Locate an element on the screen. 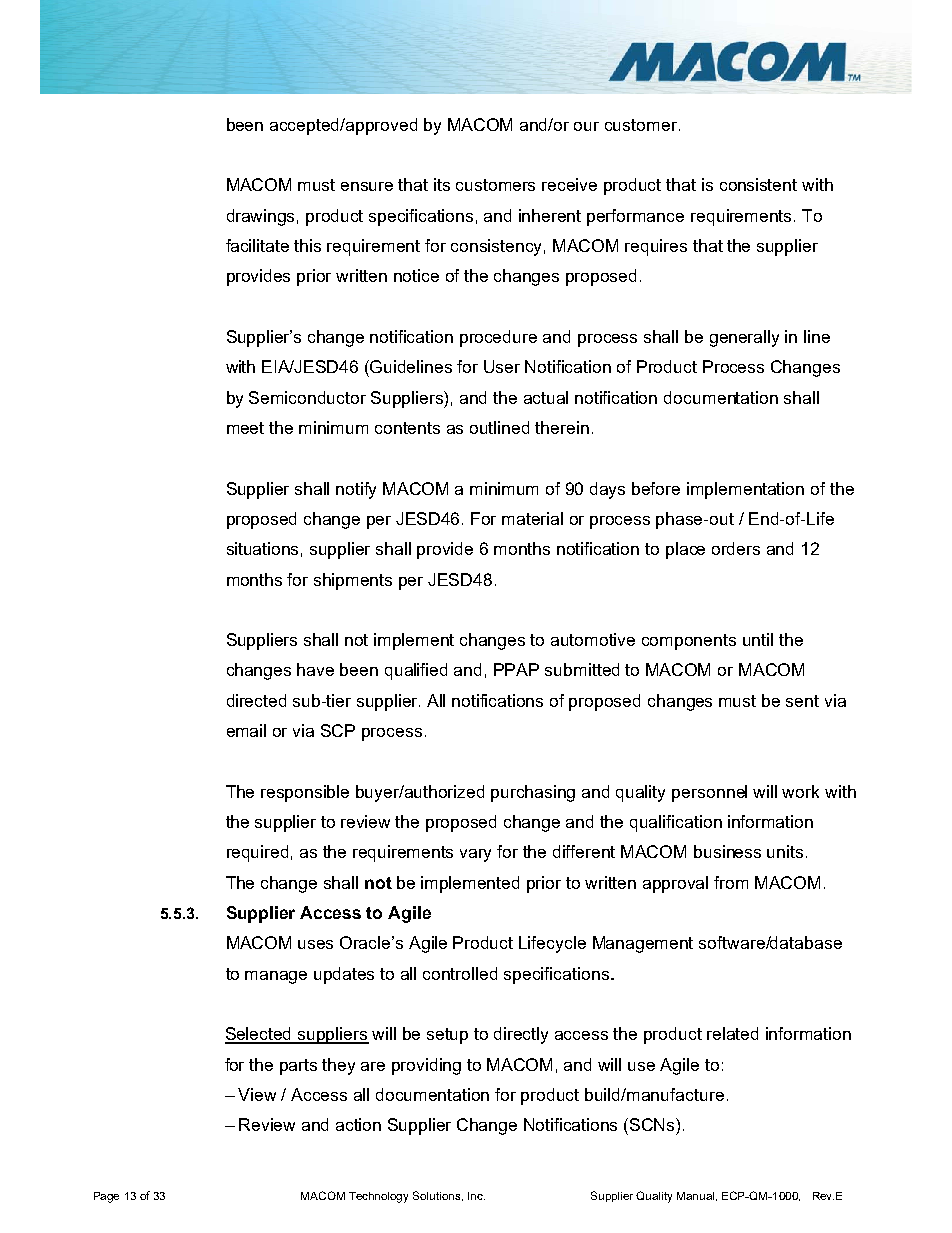 This screenshot has height=1233, width=952. Solutions is located at coordinates (438, 1196).
